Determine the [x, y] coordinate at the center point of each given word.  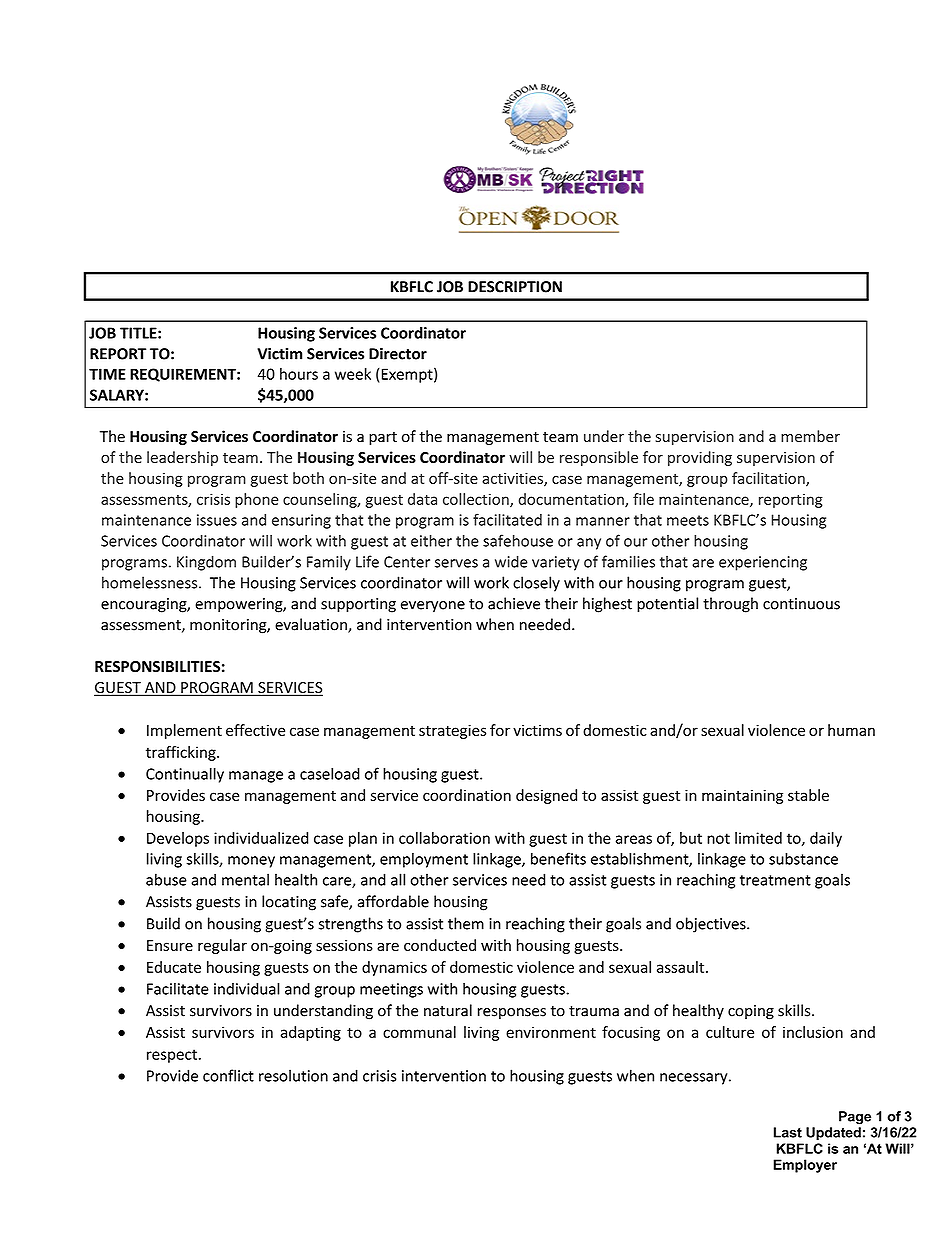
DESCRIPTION [515, 287]
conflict [228, 1075]
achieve [514, 603]
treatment [775, 880]
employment [424, 860]
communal [419, 1032]
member [810, 436]
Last [788, 1132]
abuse [166, 879]
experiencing [763, 563]
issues [217, 520]
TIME [107, 374]
